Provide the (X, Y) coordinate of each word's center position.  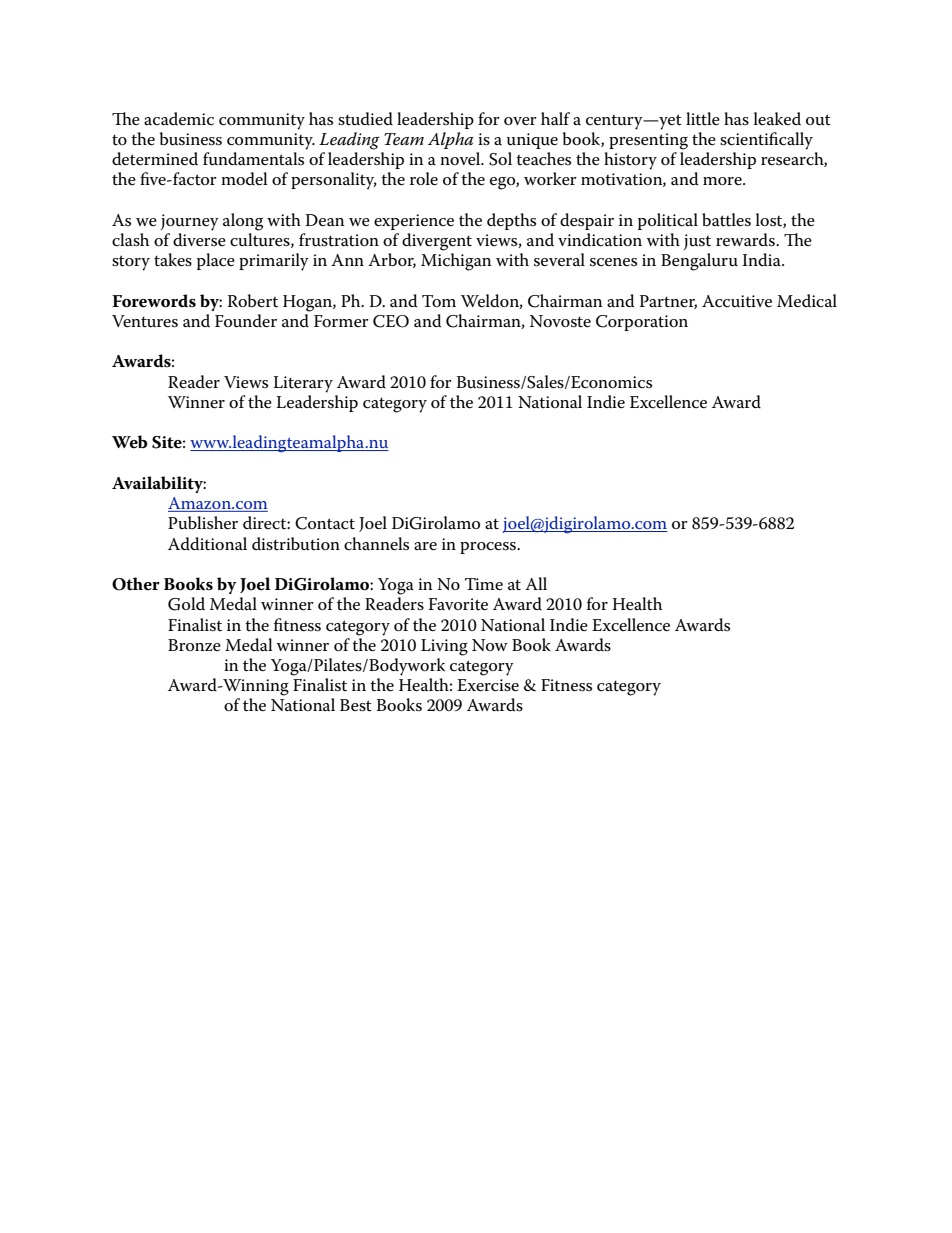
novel (461, 158)
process (489, 548)
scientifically (766, 141)
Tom (439, 301)
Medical (807, 301)
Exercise (488, 685)
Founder (246, 321)
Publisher (203, 522)
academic (179, 119)
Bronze (194, 645)
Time (484, 584)
